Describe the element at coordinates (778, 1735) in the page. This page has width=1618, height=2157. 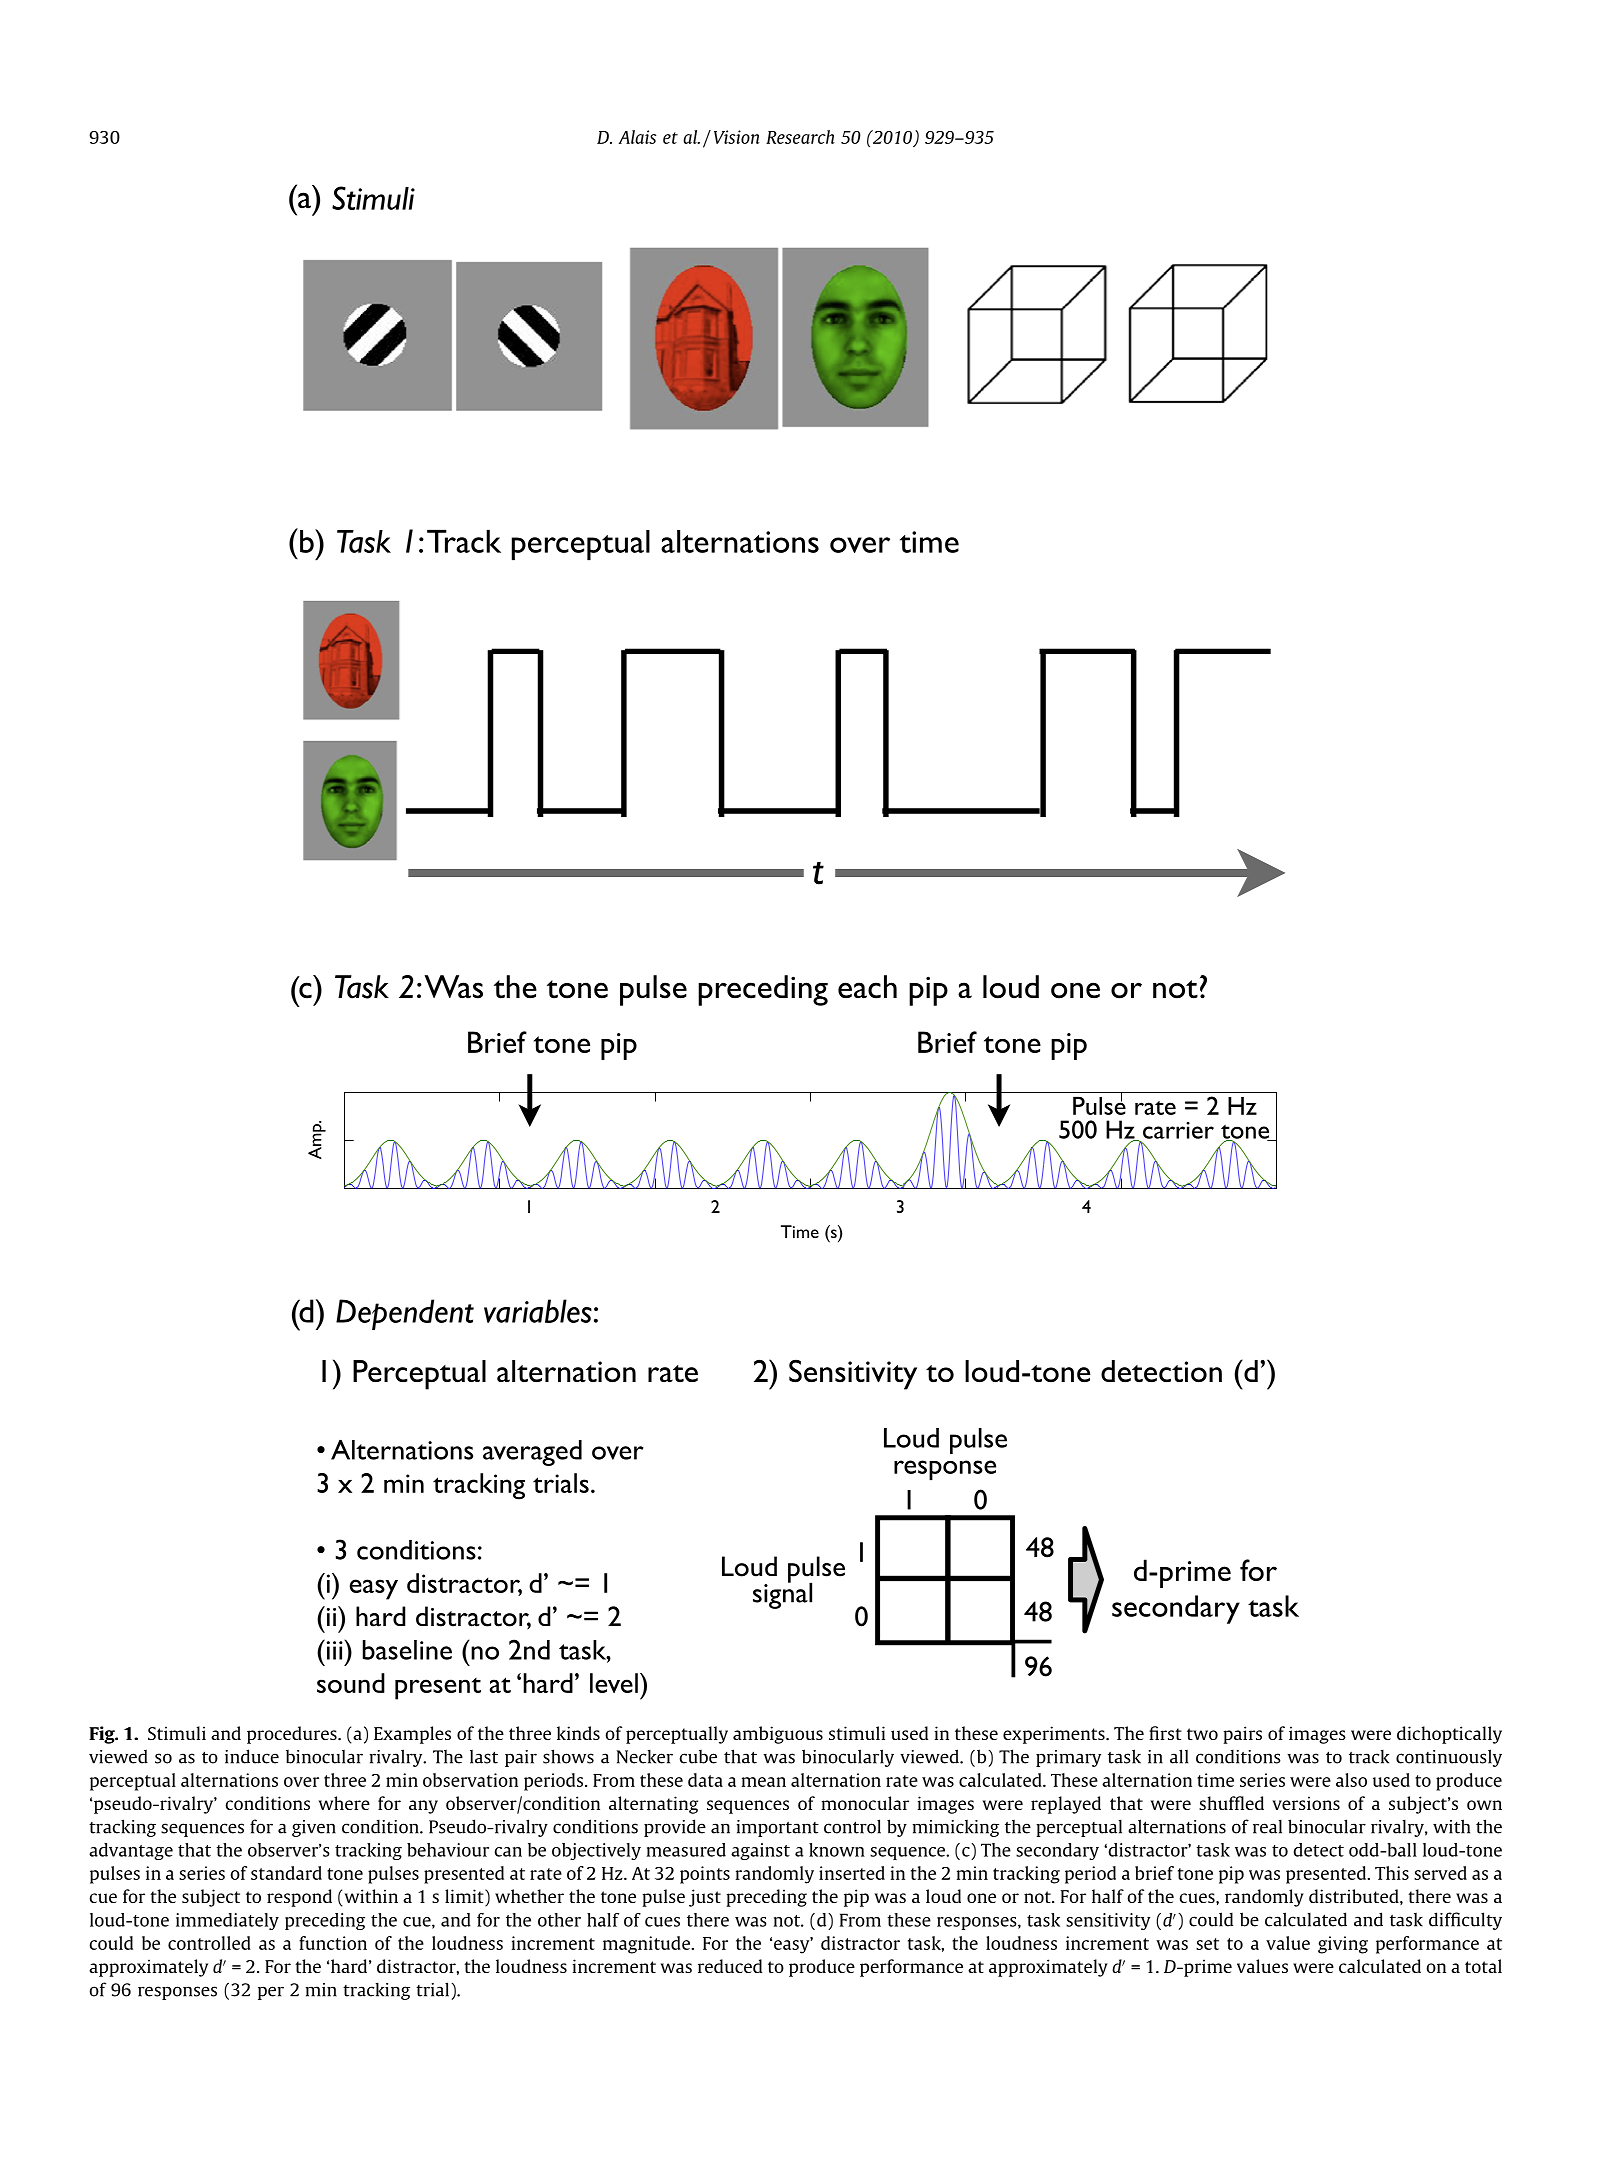
I see `ambiguous` at that location.
